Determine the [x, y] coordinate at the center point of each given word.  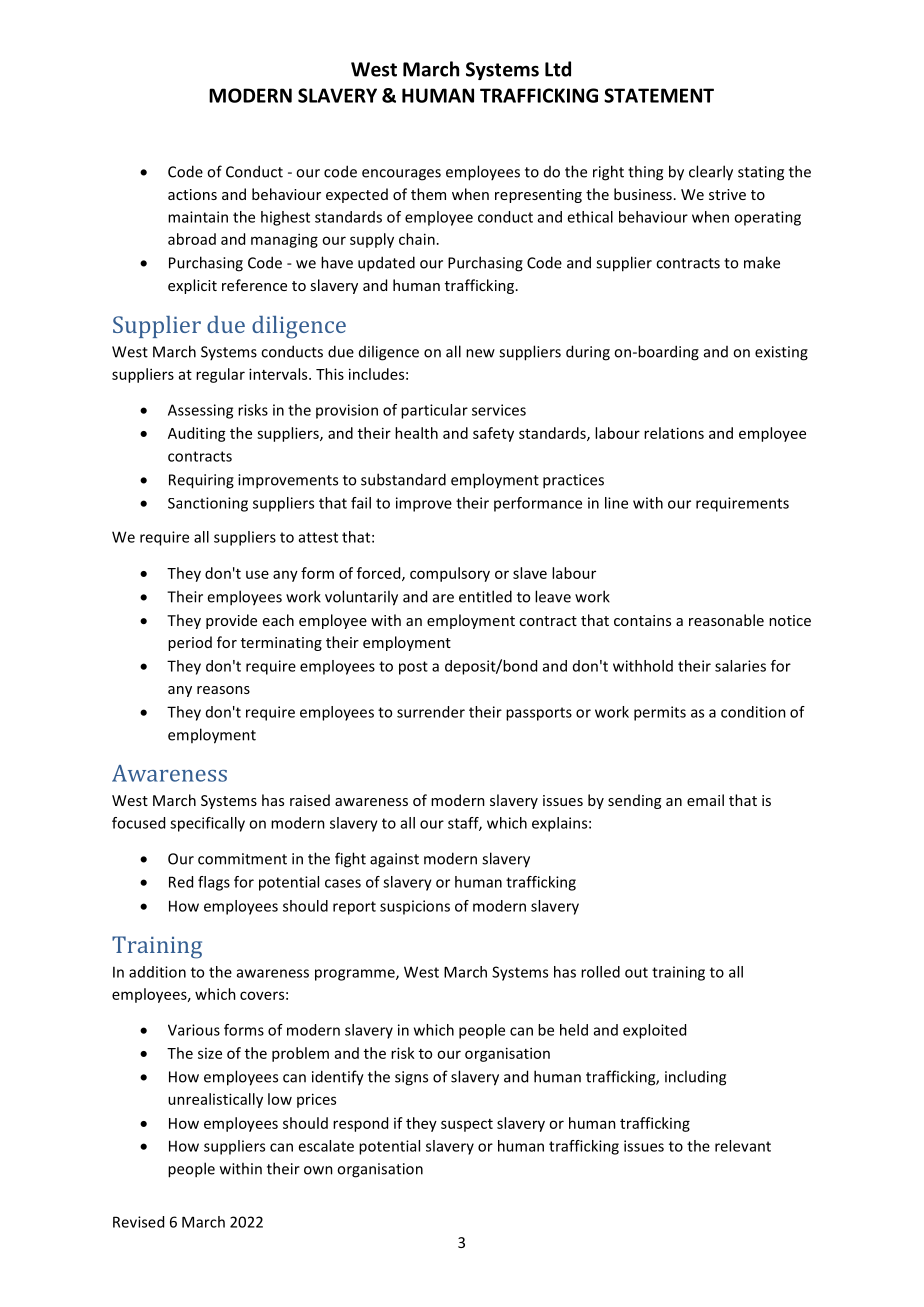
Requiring [201, 481]
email [705, 800]
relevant [743, 1146]
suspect [467, 1125]
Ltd [558, 69]
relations [674, 433]
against [394, 860]
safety [493, 434]
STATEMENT [659, 95]
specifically [207, 824]
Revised [138, 1222]
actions [192, 194]
